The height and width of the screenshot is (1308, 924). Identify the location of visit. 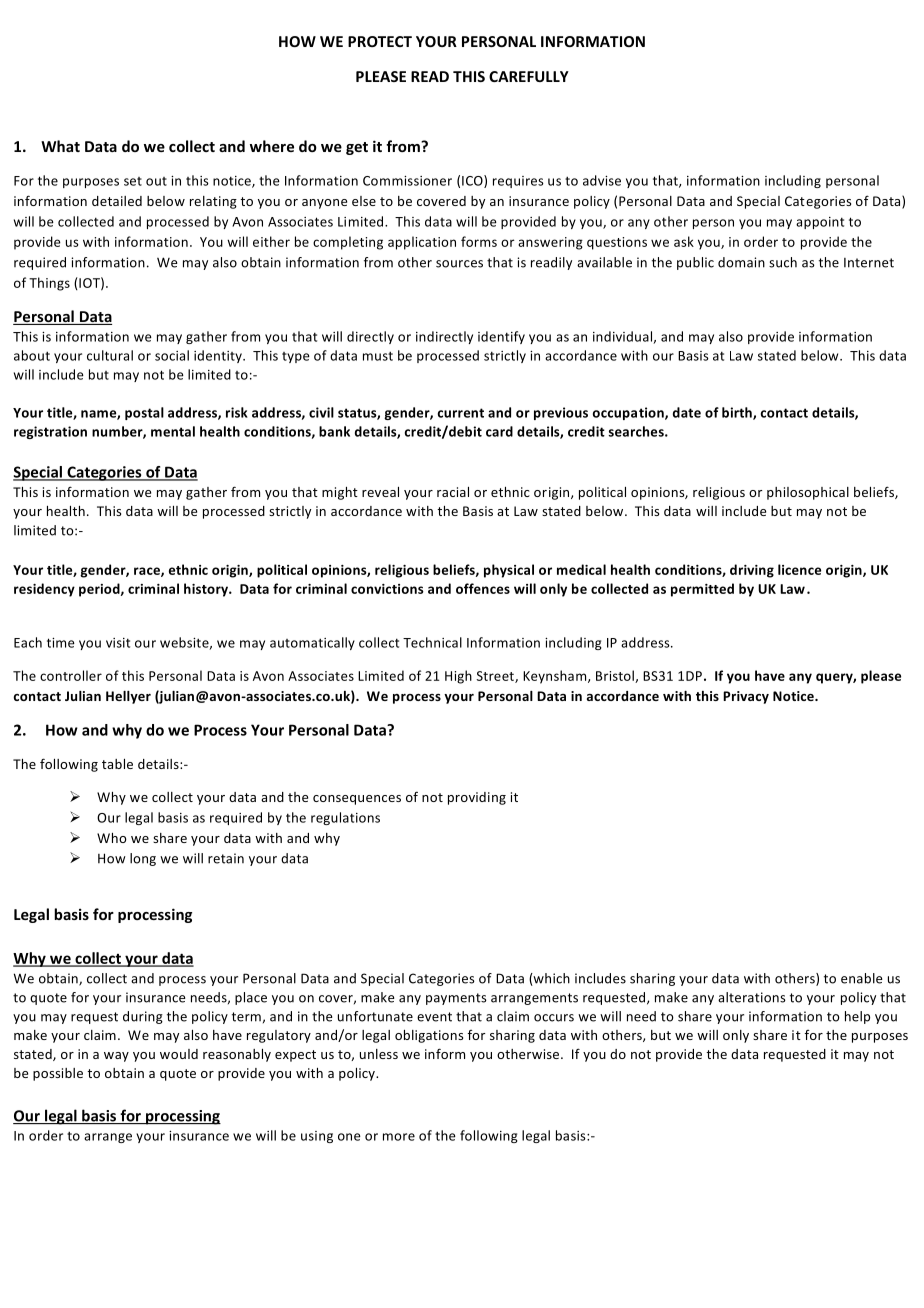
(118, 643).
